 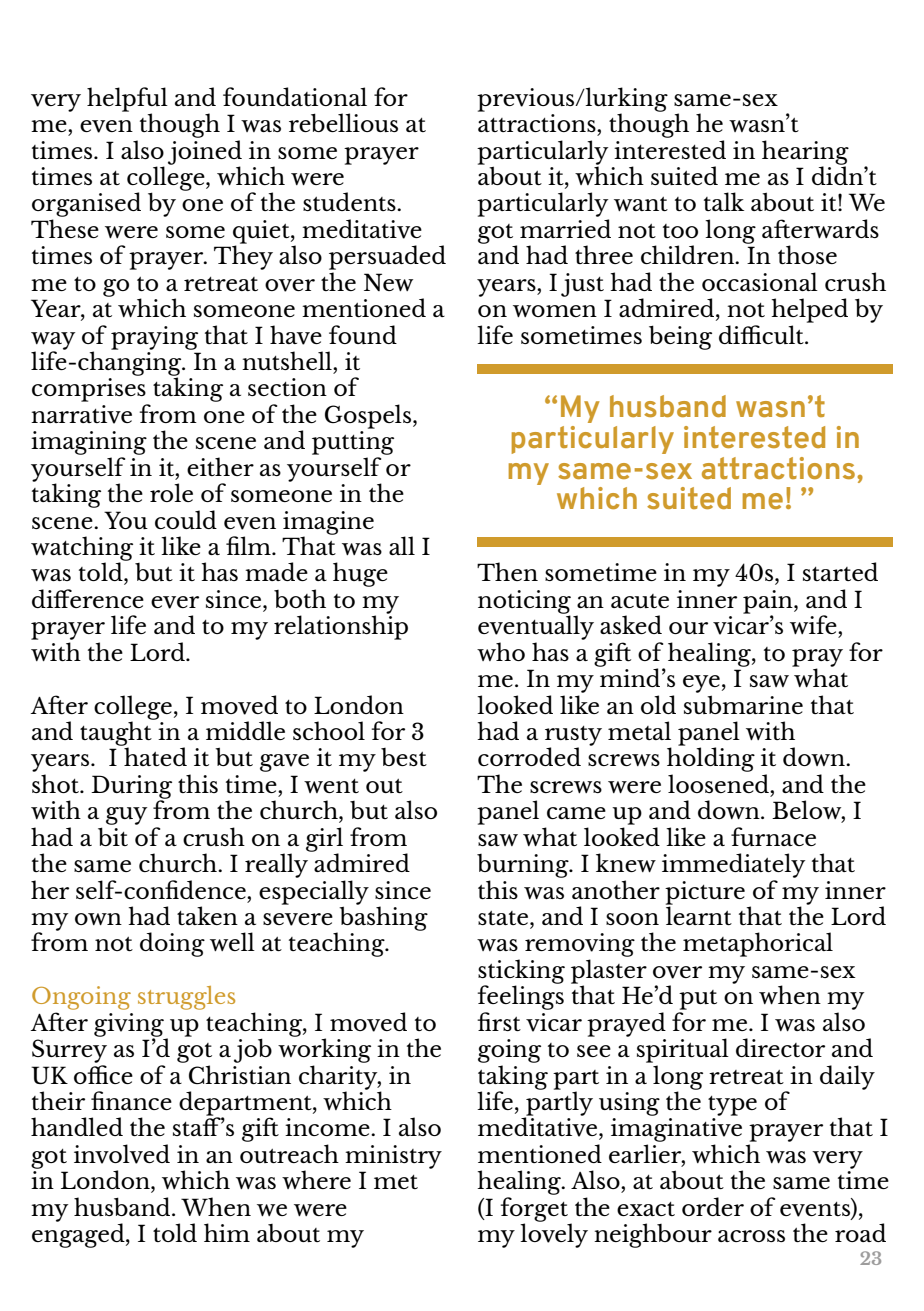 What do you see at coordinates (733, 865) in the screenshot?
I see `immediately` at bounding box center [733, 865].
